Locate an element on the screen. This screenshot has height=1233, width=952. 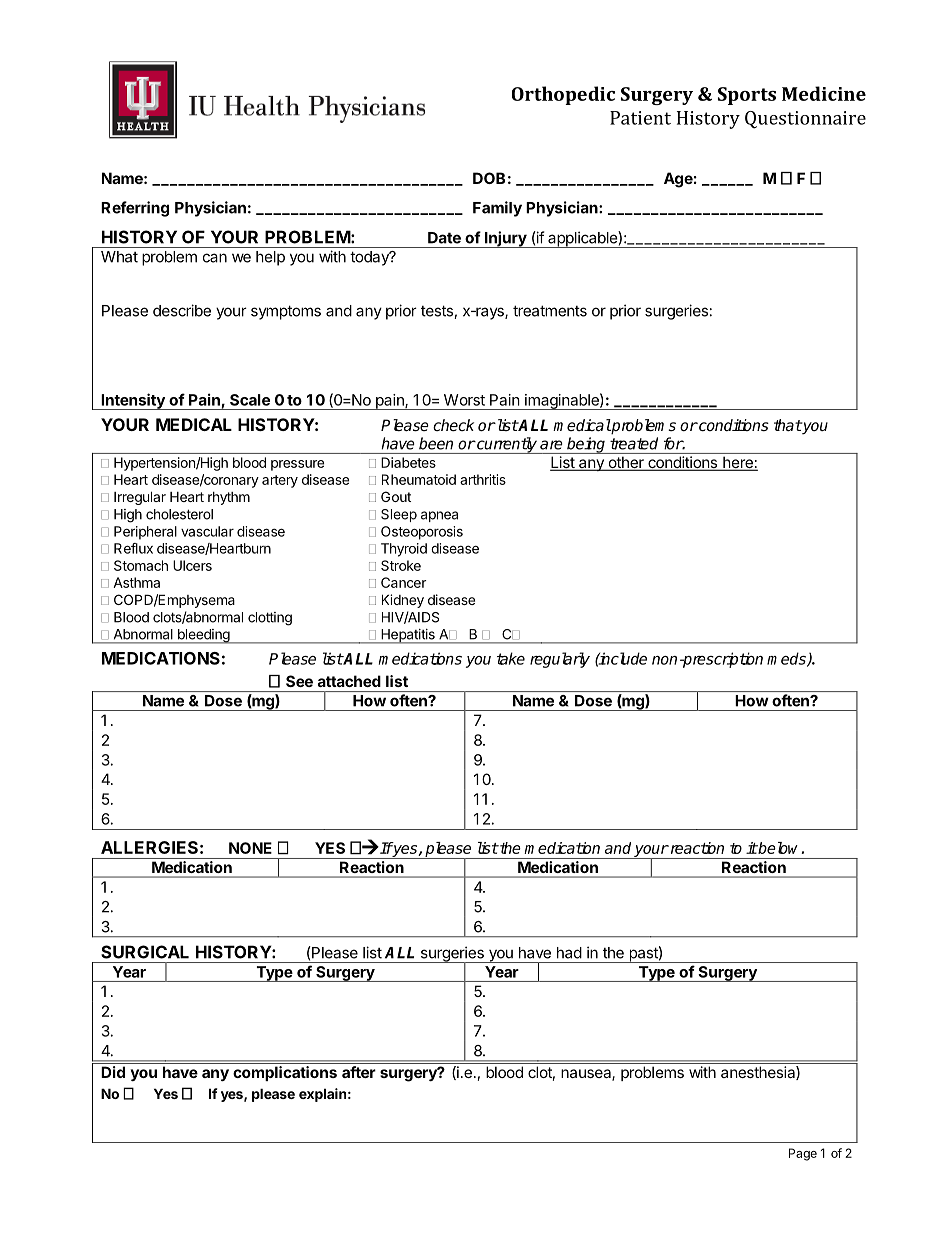
after is located at coordinates (359, 1072).
